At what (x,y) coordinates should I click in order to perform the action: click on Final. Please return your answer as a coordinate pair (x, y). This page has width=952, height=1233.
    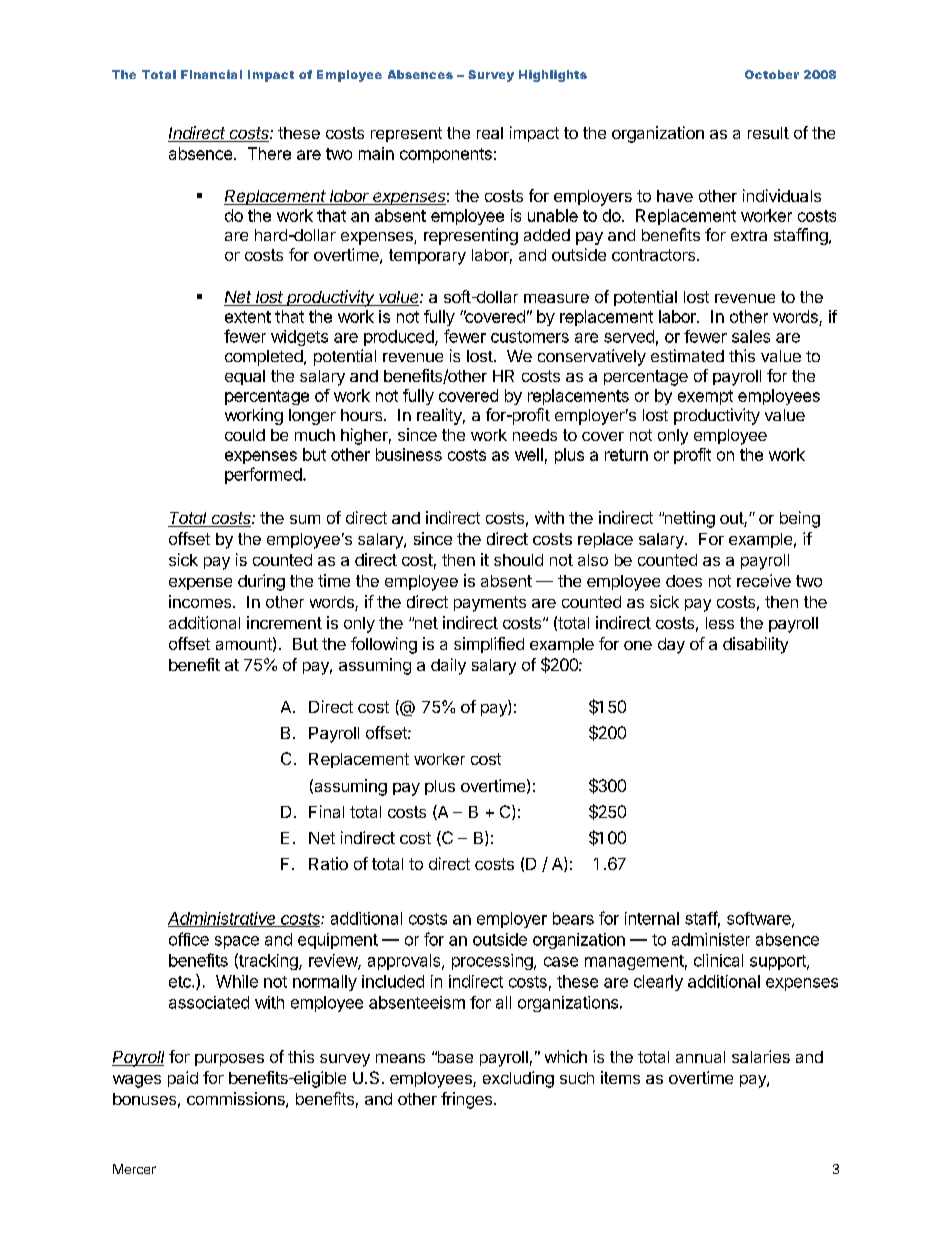
    Looking at the image, I should click on (326, 811).
